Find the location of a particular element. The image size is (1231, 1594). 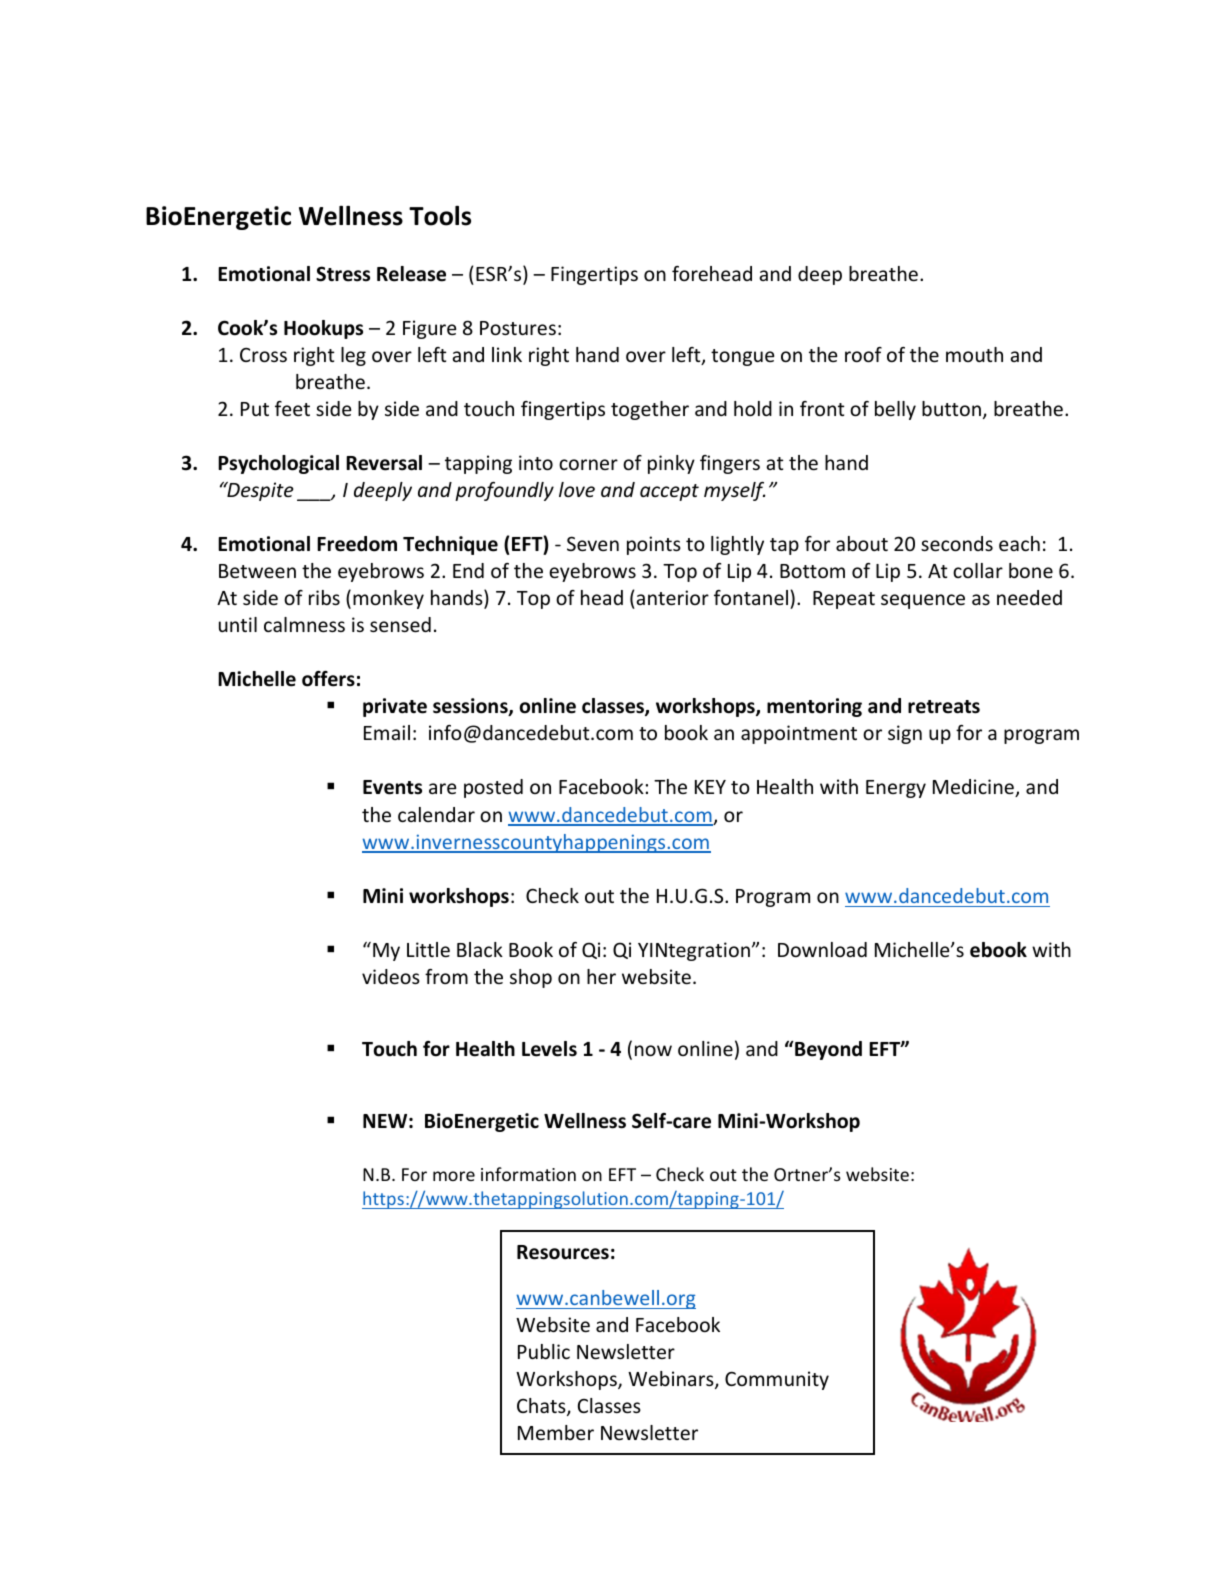

Postures is located at coordinates (518, 328).
